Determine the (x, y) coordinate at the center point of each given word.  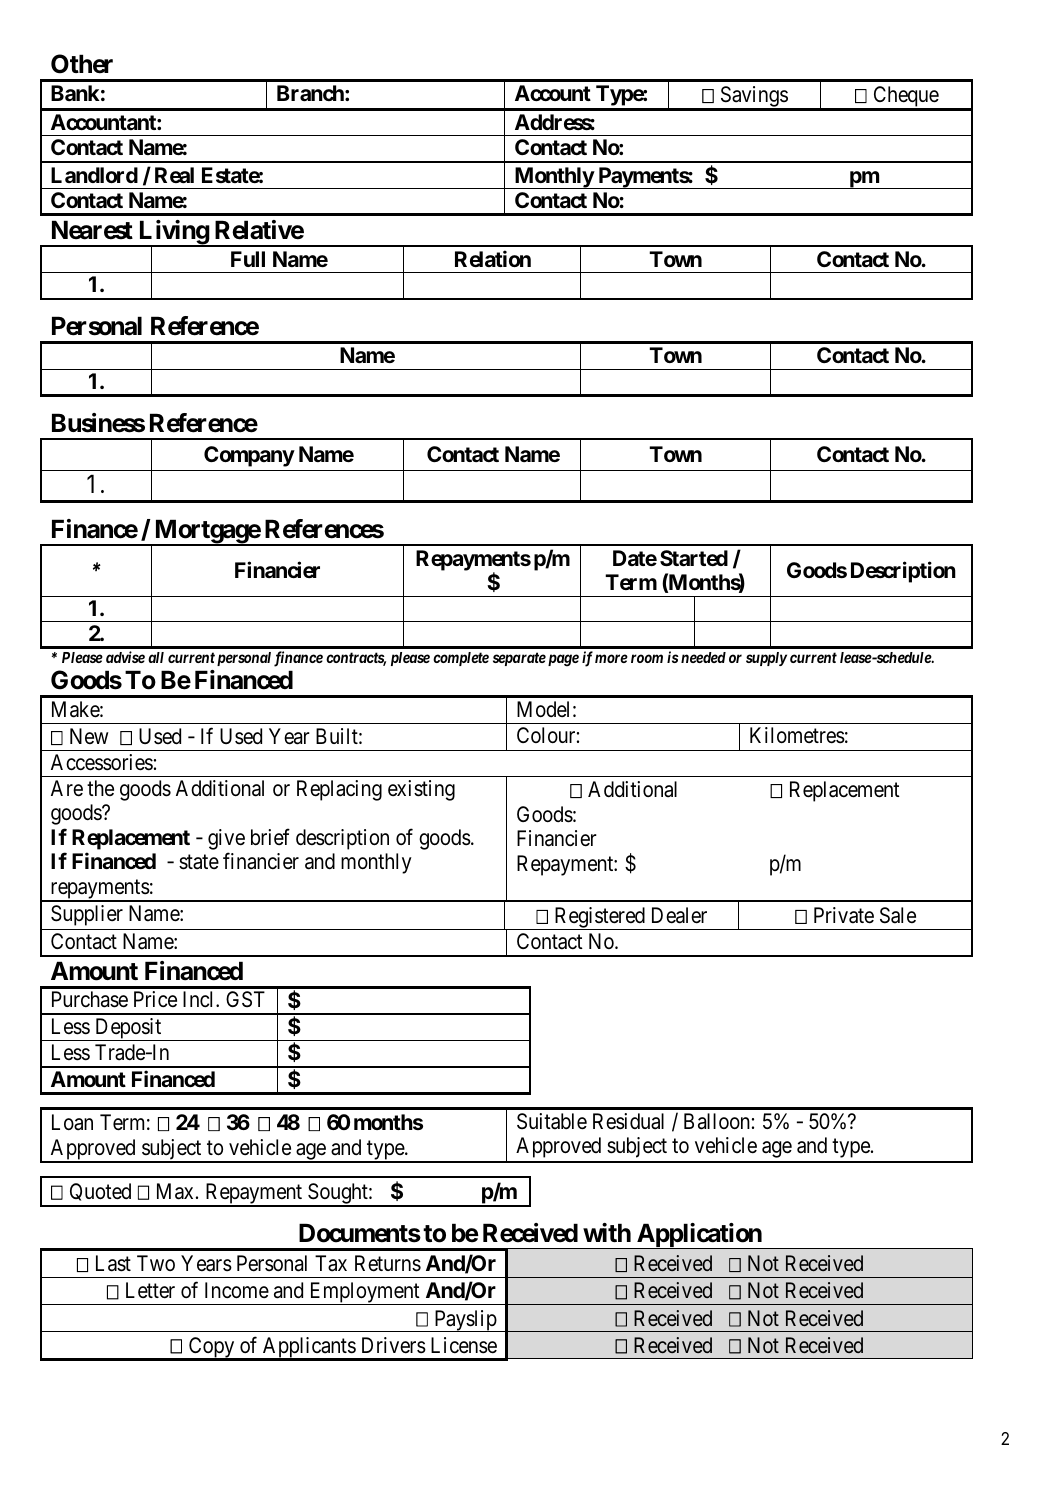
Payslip (465, 1321)
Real (174, 175)
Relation (493, 258)
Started (694, 558)
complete (461, 659)
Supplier (87, 915)
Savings (753, 98)
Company (249, 456)
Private (844, 915)
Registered (599, 918)
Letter (150, 1290)
